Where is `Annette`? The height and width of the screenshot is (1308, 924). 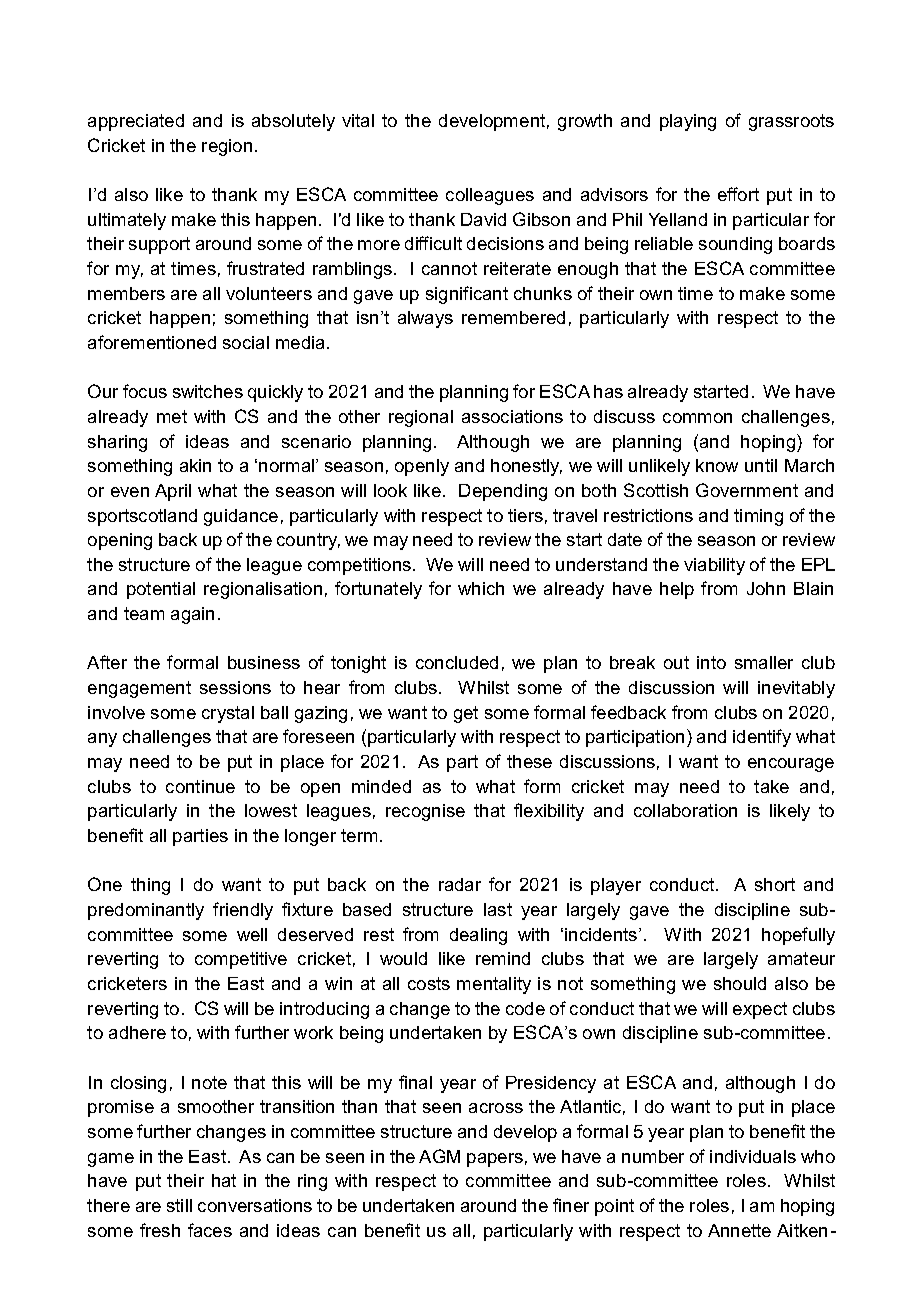 Annette is located at coordinates (739, 1230).
